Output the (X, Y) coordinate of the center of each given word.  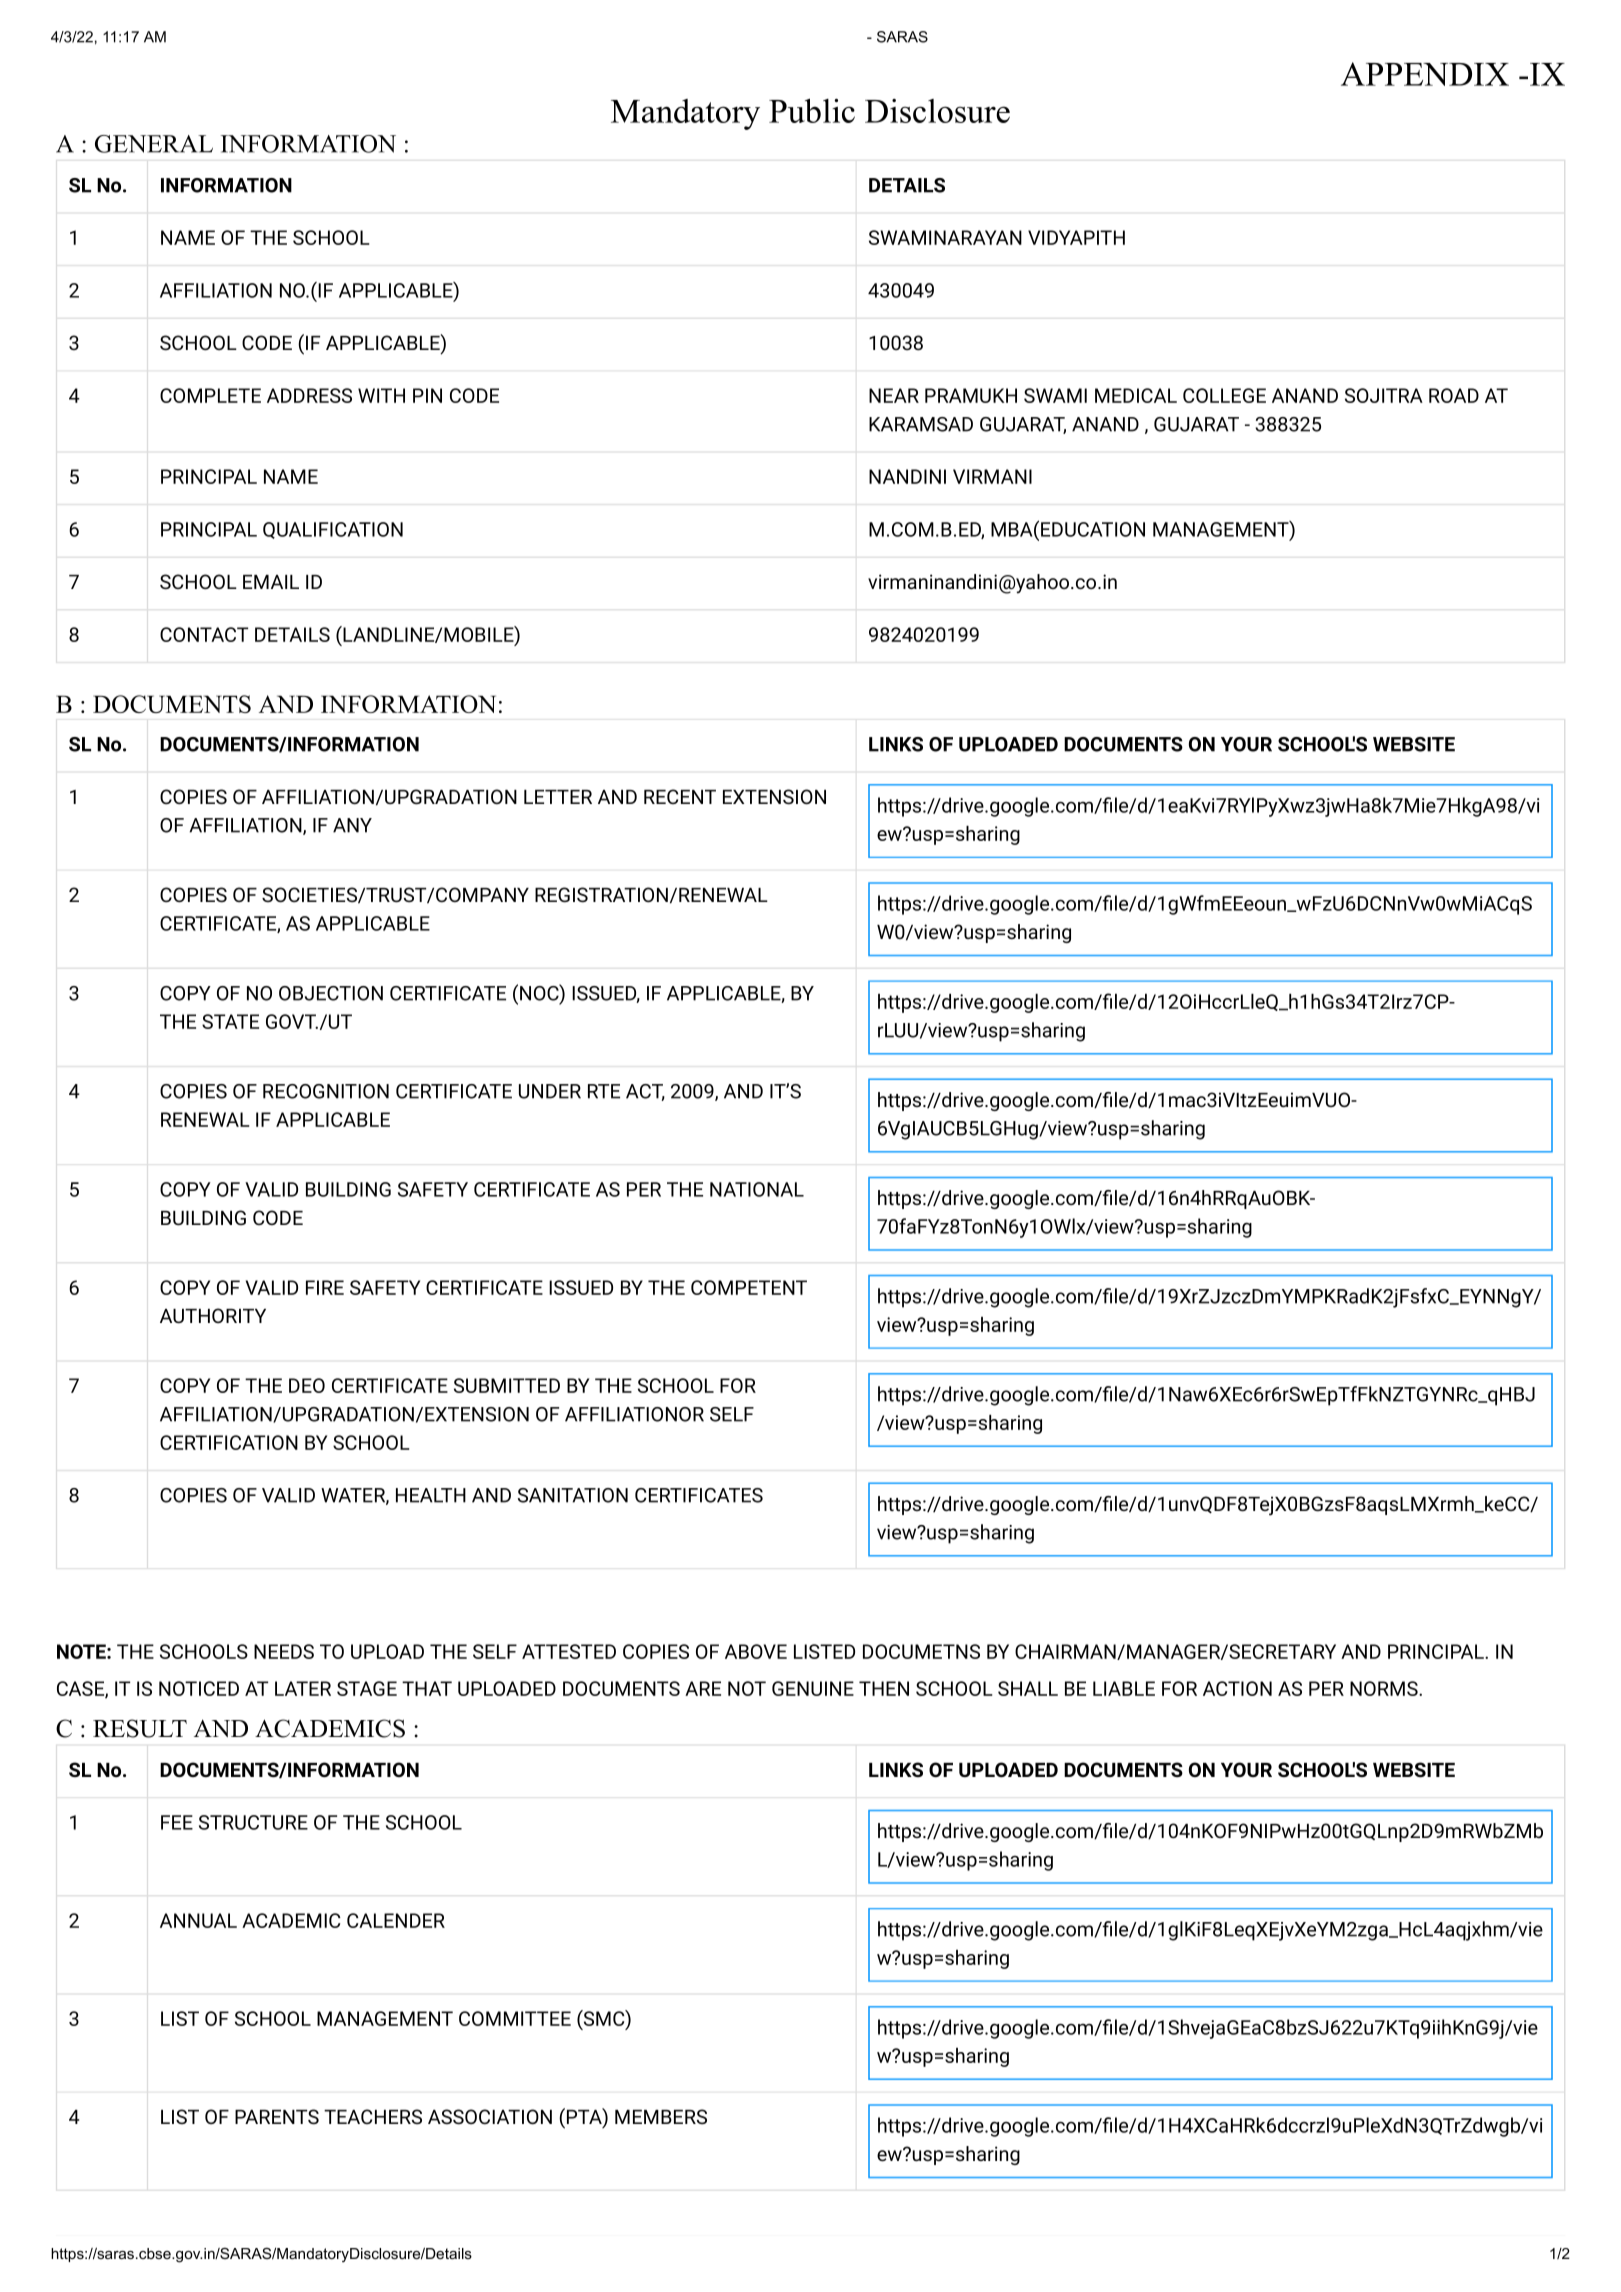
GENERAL (154, 144)
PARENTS (277, 2116)
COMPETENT (749, 1287)
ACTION (1237, 1688)
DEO (307, 1385)
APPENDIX (1425, 74)
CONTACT (204, 634)
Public (812, 110)
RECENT (680, 796)
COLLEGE (1224, 395)
